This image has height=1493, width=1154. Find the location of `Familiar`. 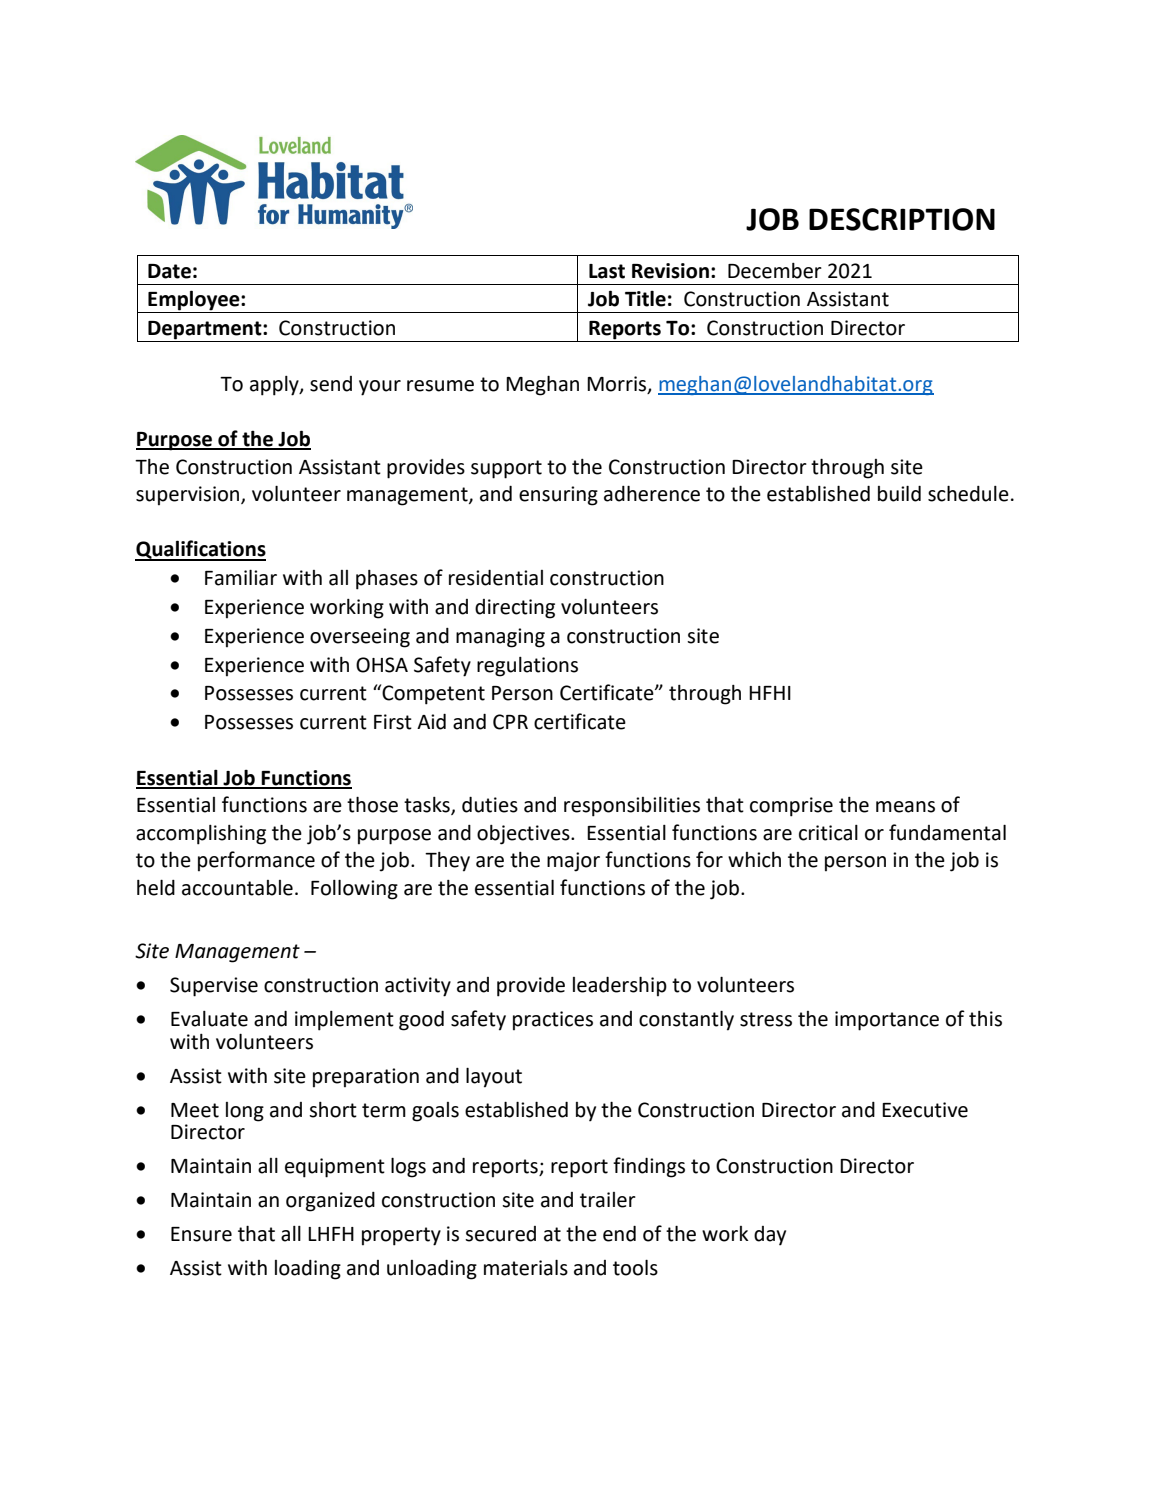

Familiar is located at coordinates (241, 577).
